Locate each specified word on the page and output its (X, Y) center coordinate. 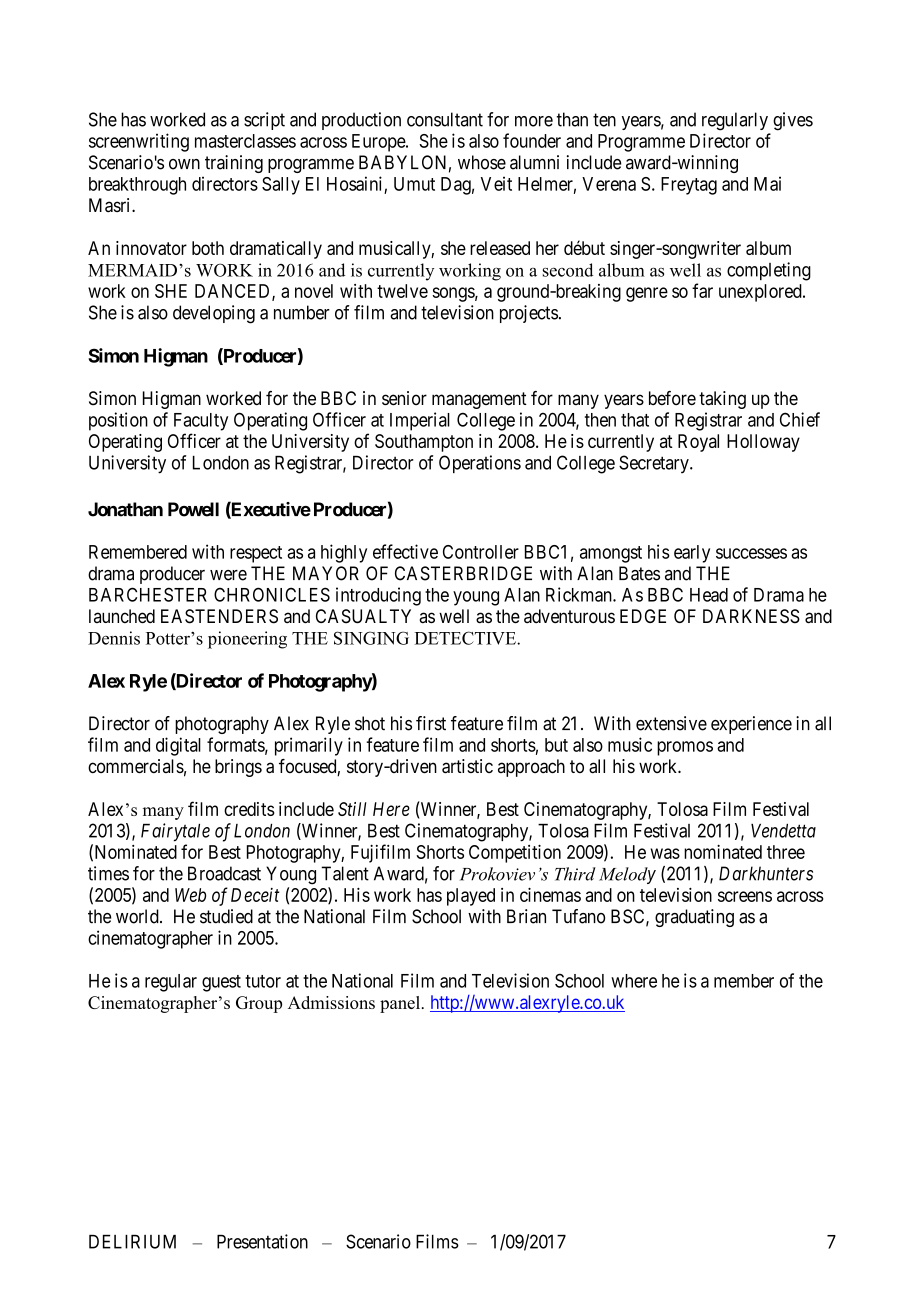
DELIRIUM (132, 1242)
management (479, 400)
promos (685, 748)
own (184, 164)
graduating (694, 918)
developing (214, 314)
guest (221, 983)
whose (482, 162)
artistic (467, 766)
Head (709, 595)
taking (722, 400)
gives (793, 121)
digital (178, 746)
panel (400, 1004)
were (228, 575)
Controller (481, 552)
